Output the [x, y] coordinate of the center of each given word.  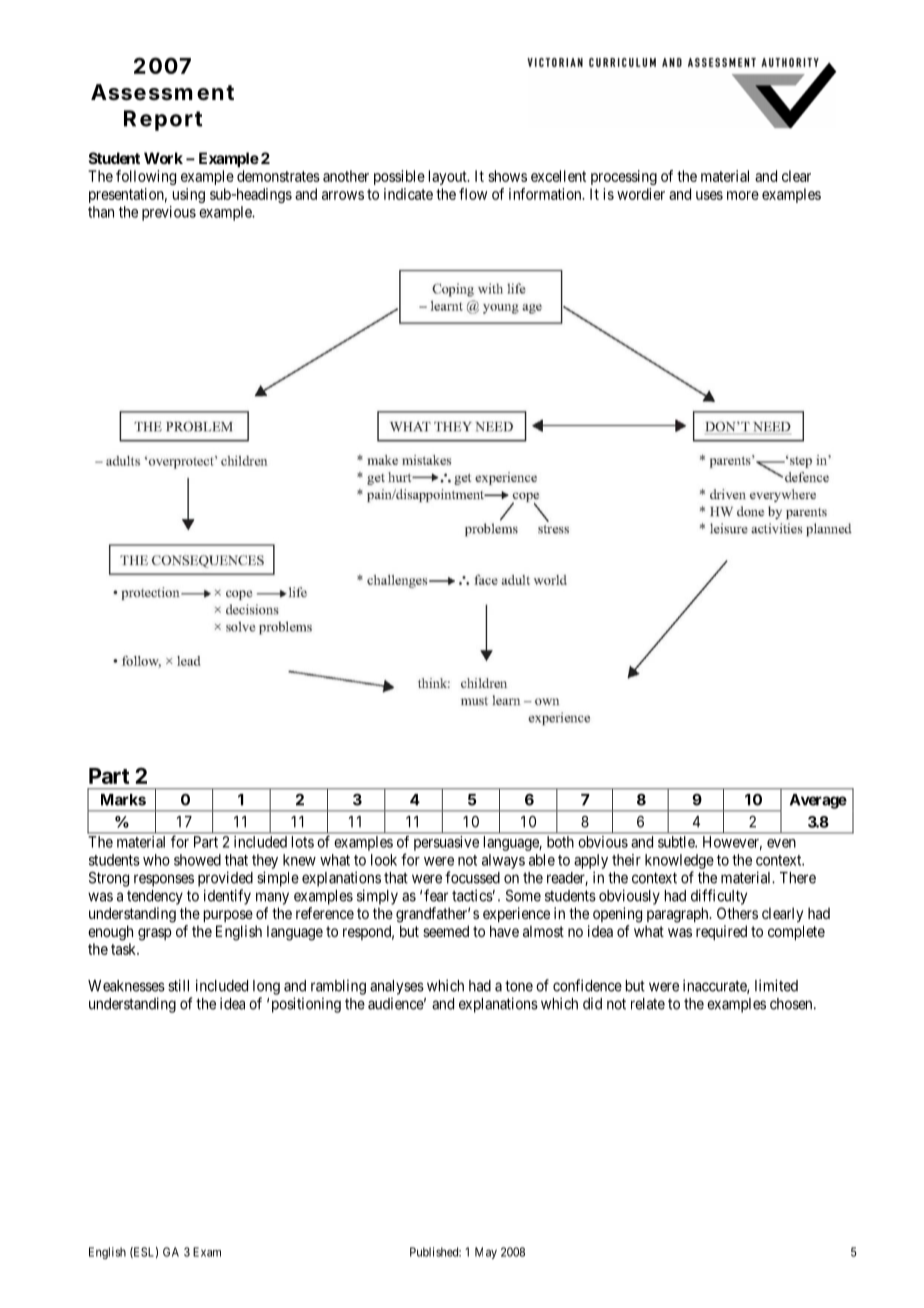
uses [709, 195]
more [743, 195]
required [721, 932]
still [178, 985]
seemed [446, 931]
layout [449, 177]
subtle [677, 842]
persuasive [446, 843]
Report [163, 120]
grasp [155, 934]
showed [197, 860]
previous [169, 213]
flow [473, 194]
